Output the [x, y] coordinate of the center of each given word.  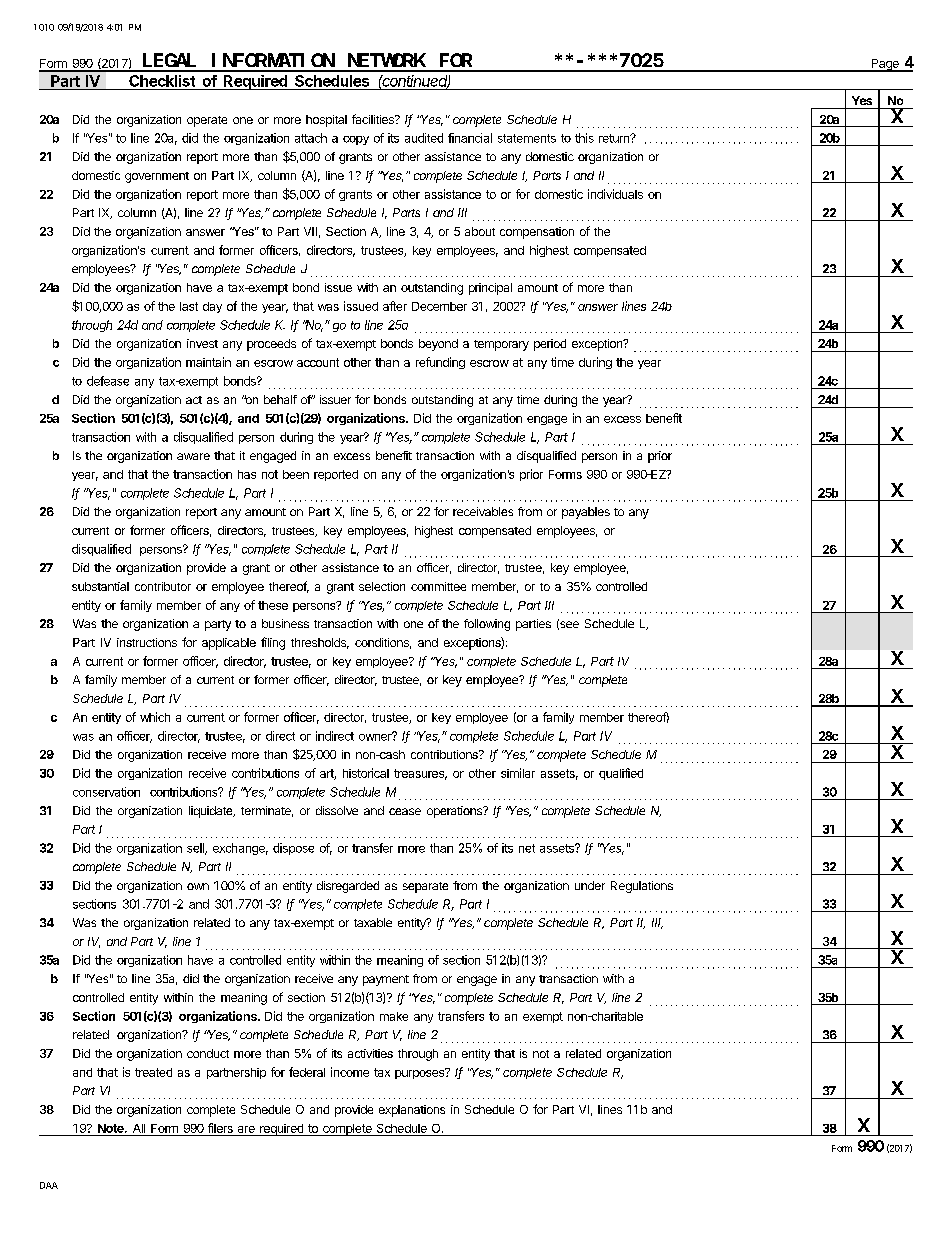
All [139, 1128]
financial [470, 138]
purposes [421, 1073]
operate [207, 121]
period [550, 345]
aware [193, 456]
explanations [412, 1111]
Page [885, 65]
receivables [483, 511]
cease [405, 811]
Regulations [642, 887]
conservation [106, 792]
